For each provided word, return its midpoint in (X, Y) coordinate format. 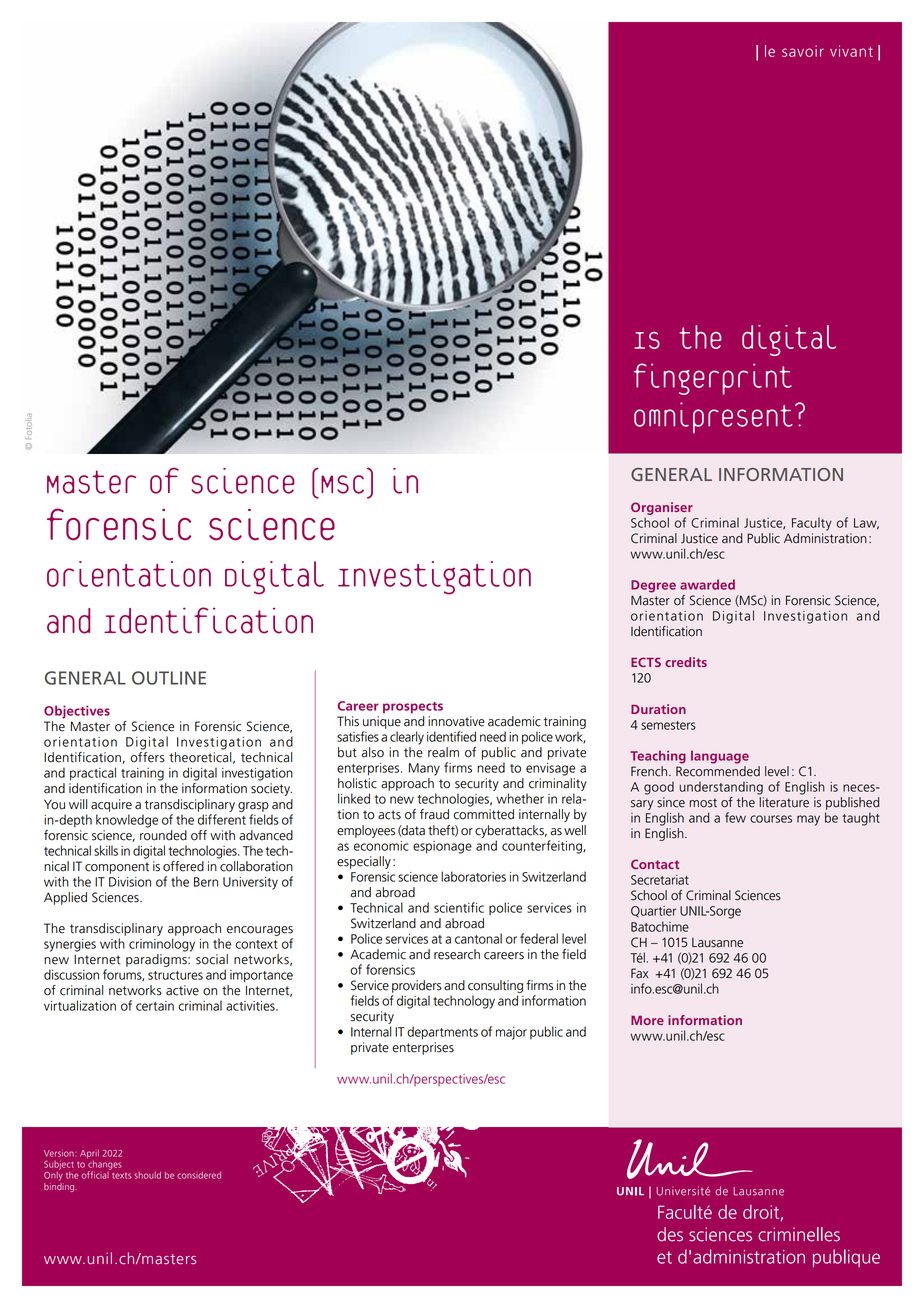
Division (130, 882)
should (147, 1175)
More (647, 1020)
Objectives (77, 712)
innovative (456, 721)
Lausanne (717, 943)
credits (686, 662)
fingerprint (713, 379)
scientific (459, 907)
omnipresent (713, 418)
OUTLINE (169, 678)
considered (199, 1175)
